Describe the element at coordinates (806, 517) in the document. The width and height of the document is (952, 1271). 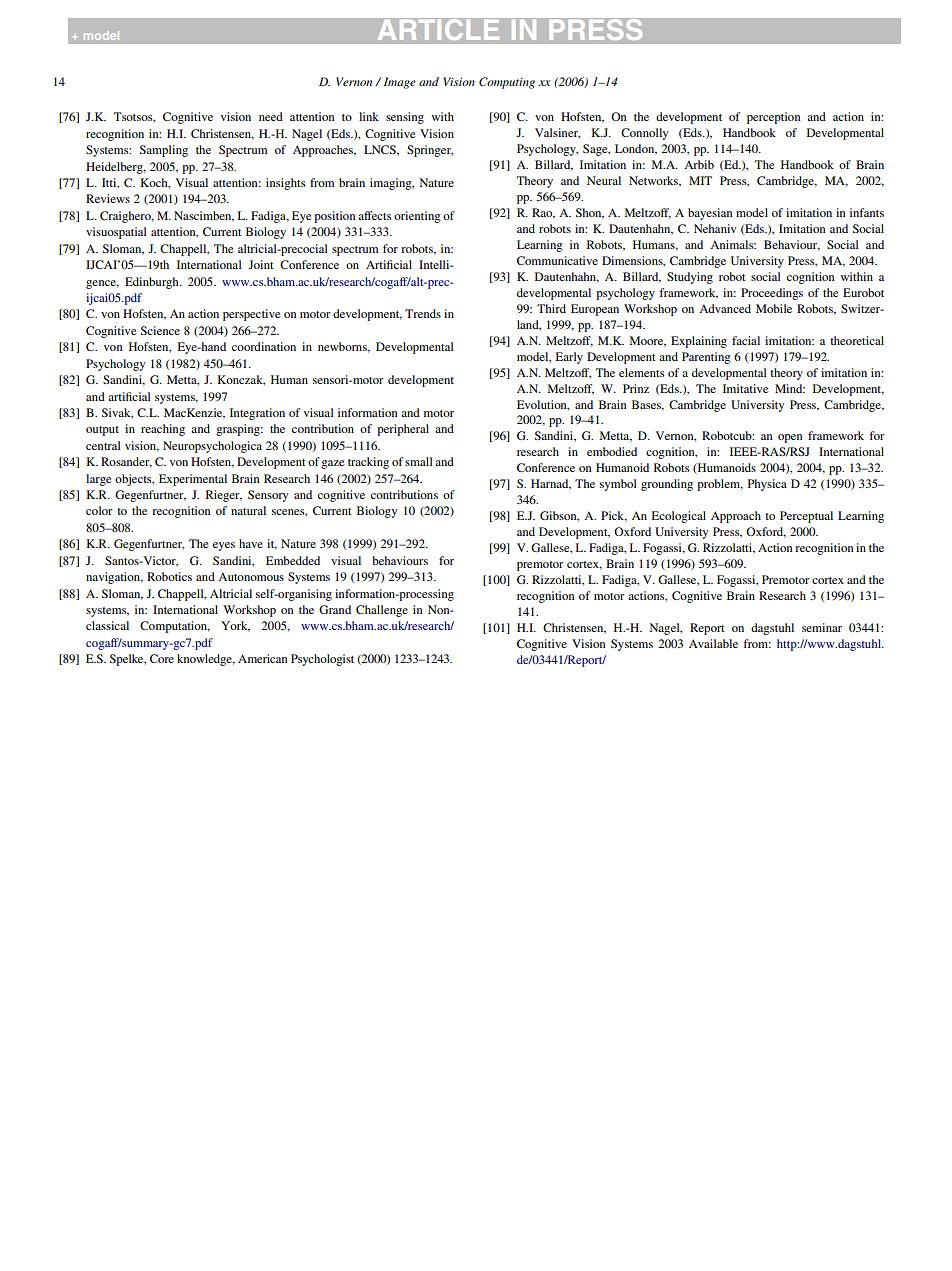
I see `Perceptual` at that location.
